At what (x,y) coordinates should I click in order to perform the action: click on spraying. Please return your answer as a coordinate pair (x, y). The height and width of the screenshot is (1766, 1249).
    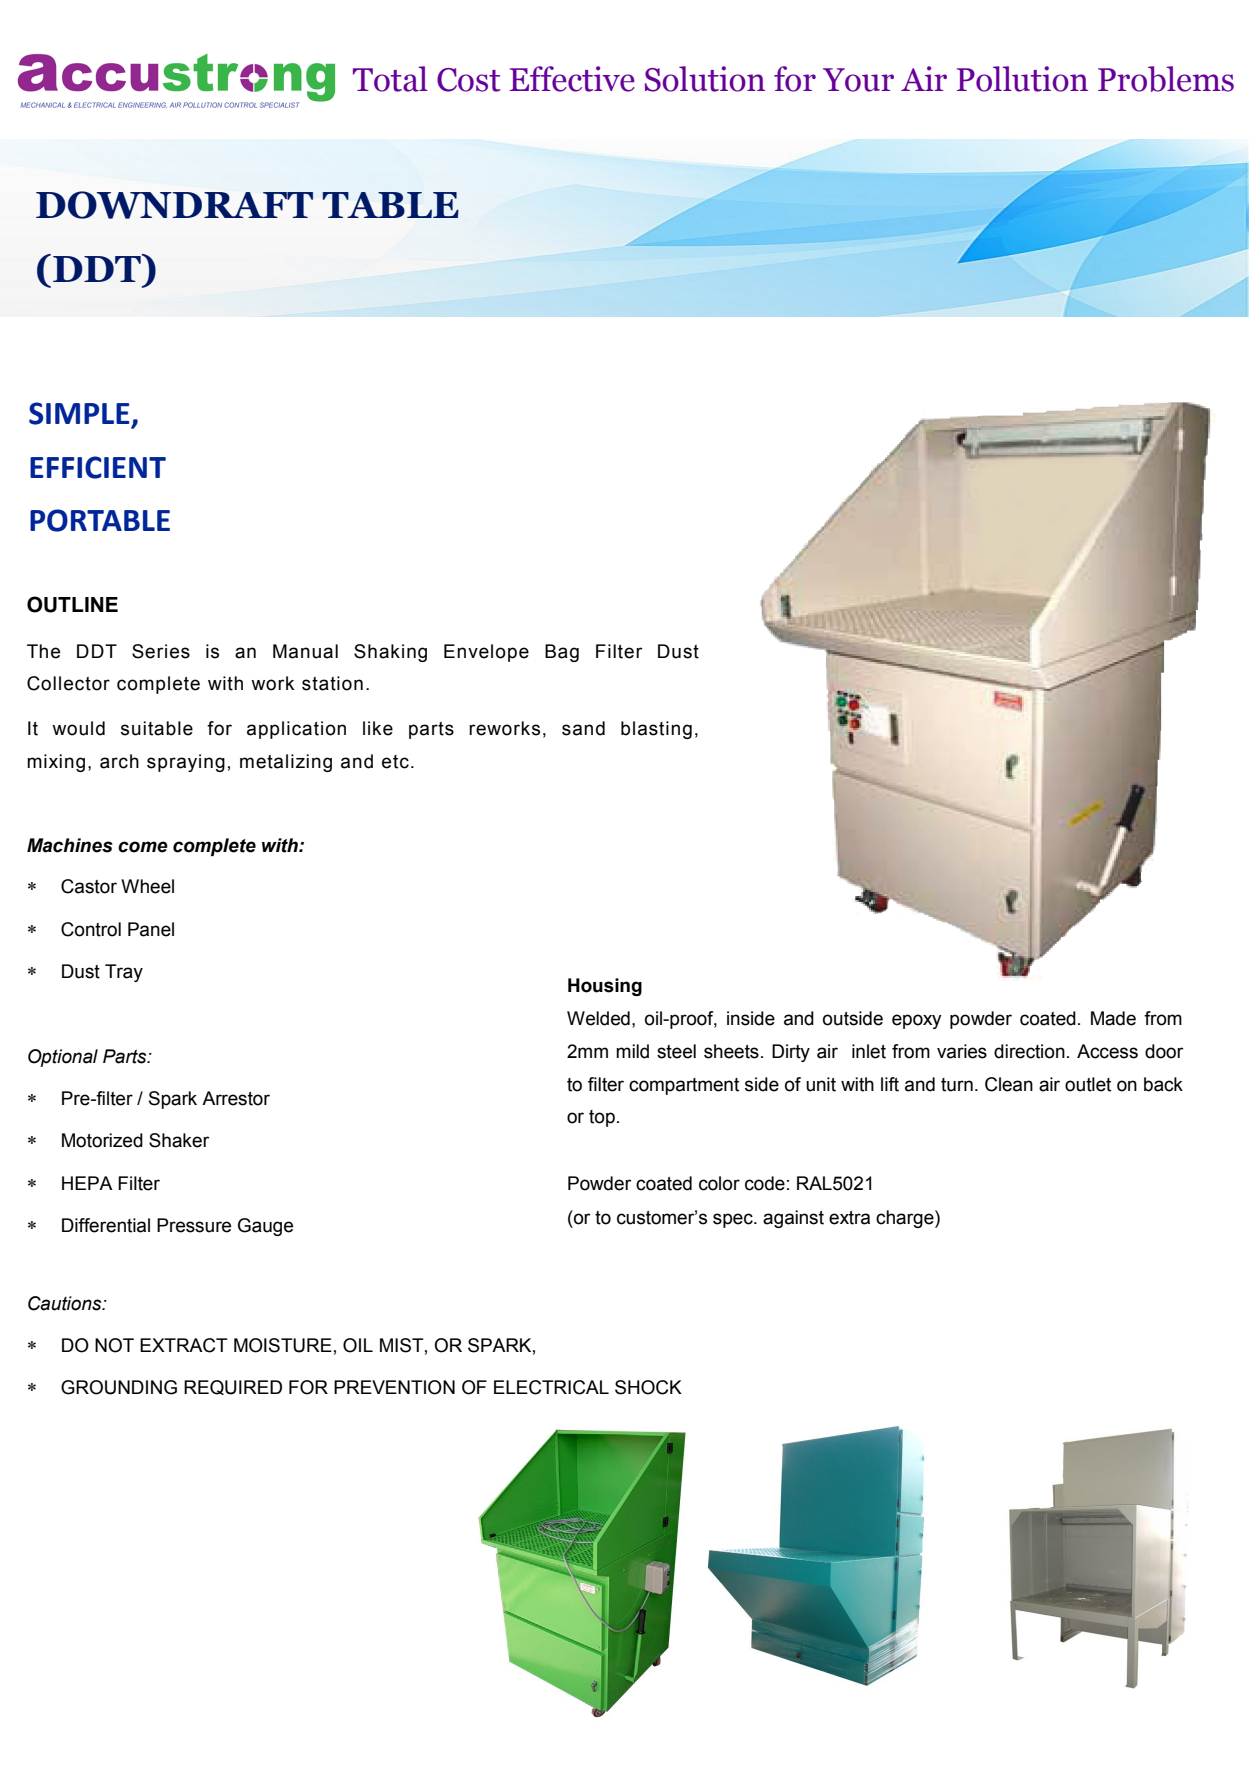
    Looking at the image, I should click on (186, 763).
